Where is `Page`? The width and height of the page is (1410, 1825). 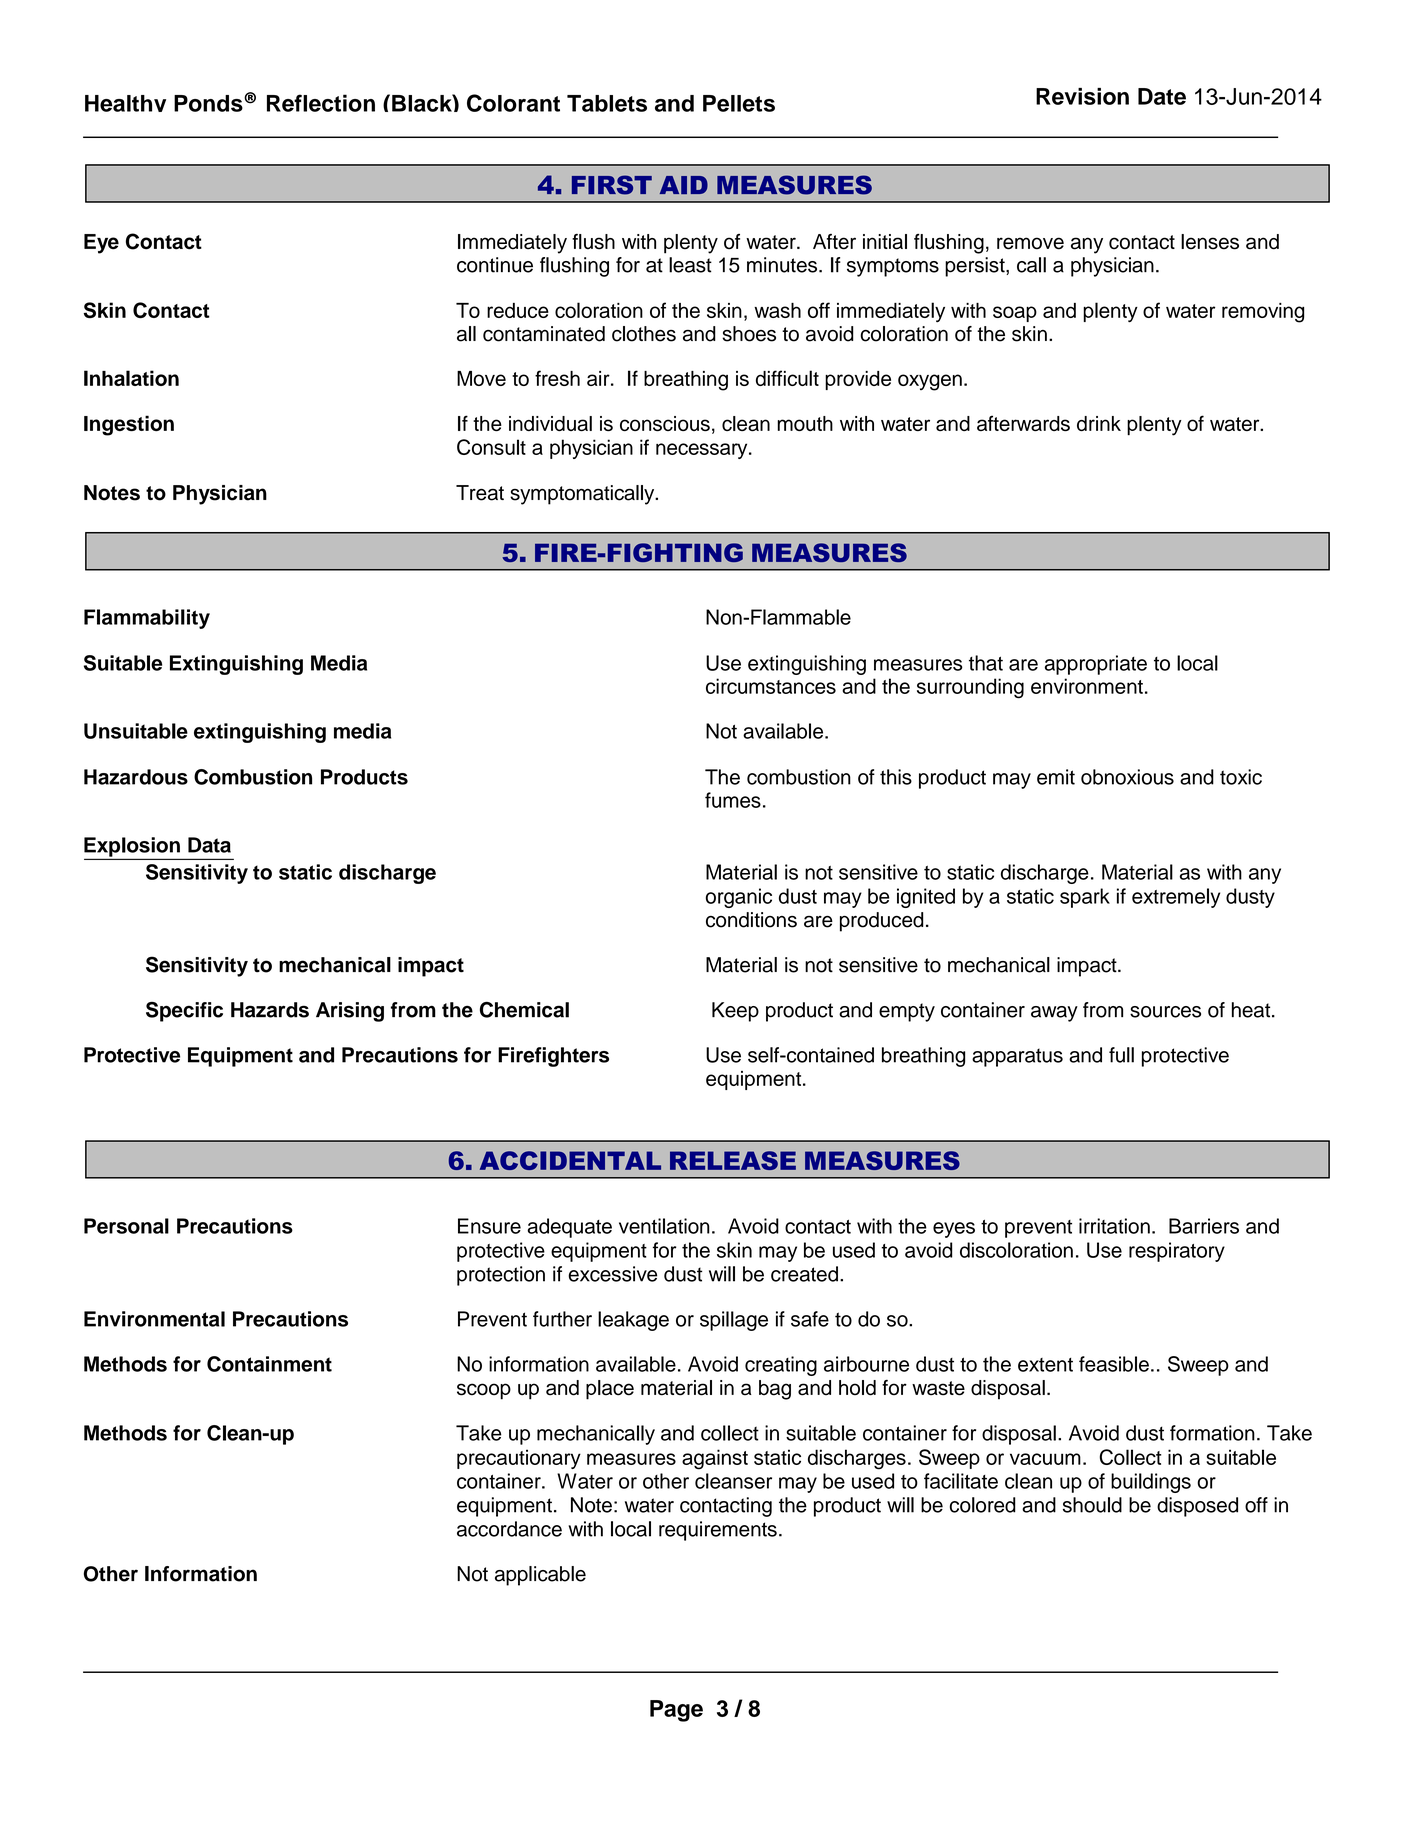
Page is located at coordinates (676, 1711).
